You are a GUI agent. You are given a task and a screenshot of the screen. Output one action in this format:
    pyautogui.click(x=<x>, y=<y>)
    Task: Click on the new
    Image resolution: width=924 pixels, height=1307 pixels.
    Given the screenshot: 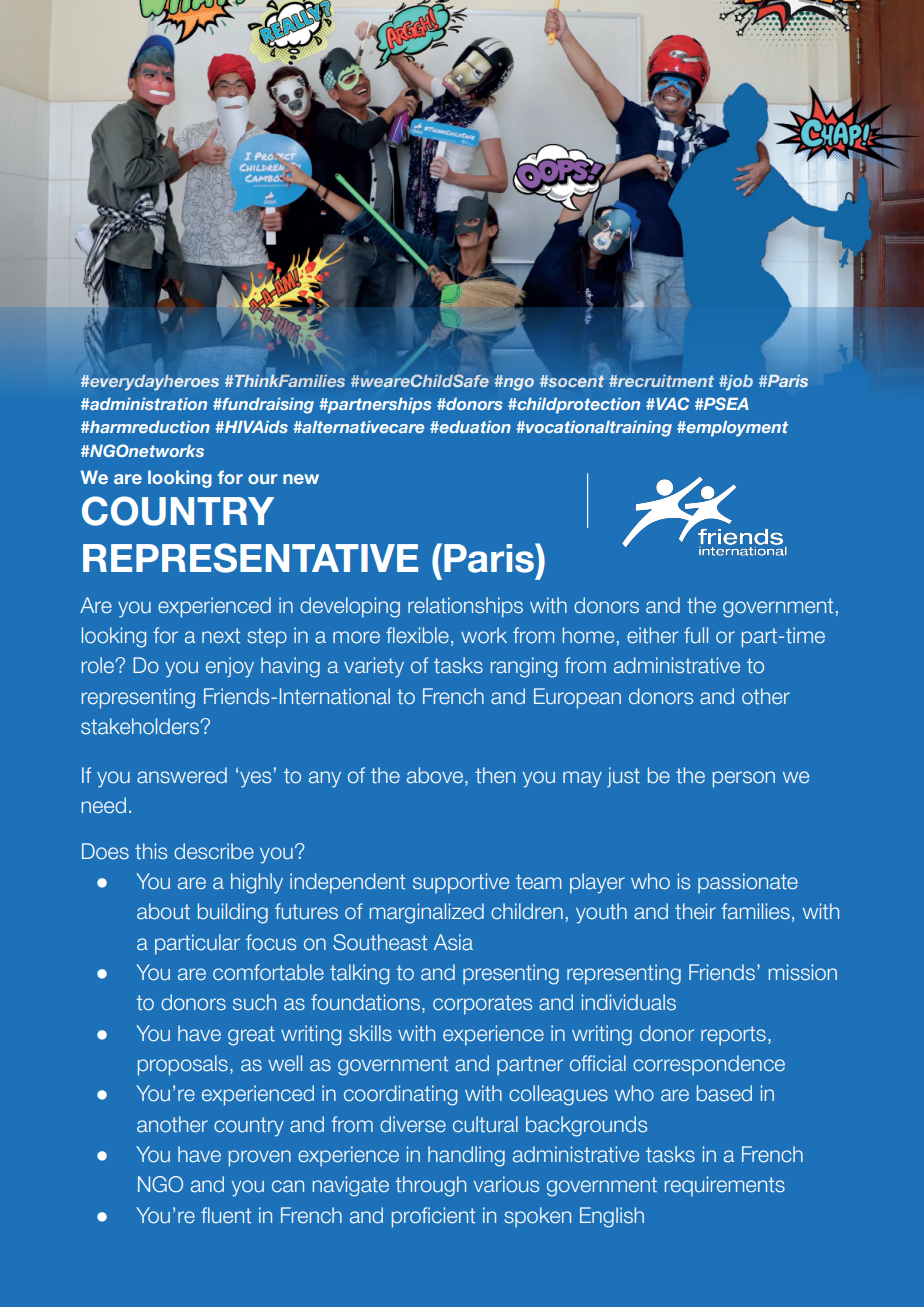 What is the action you would take?
    pyautogui.click(x=301, y=479)
